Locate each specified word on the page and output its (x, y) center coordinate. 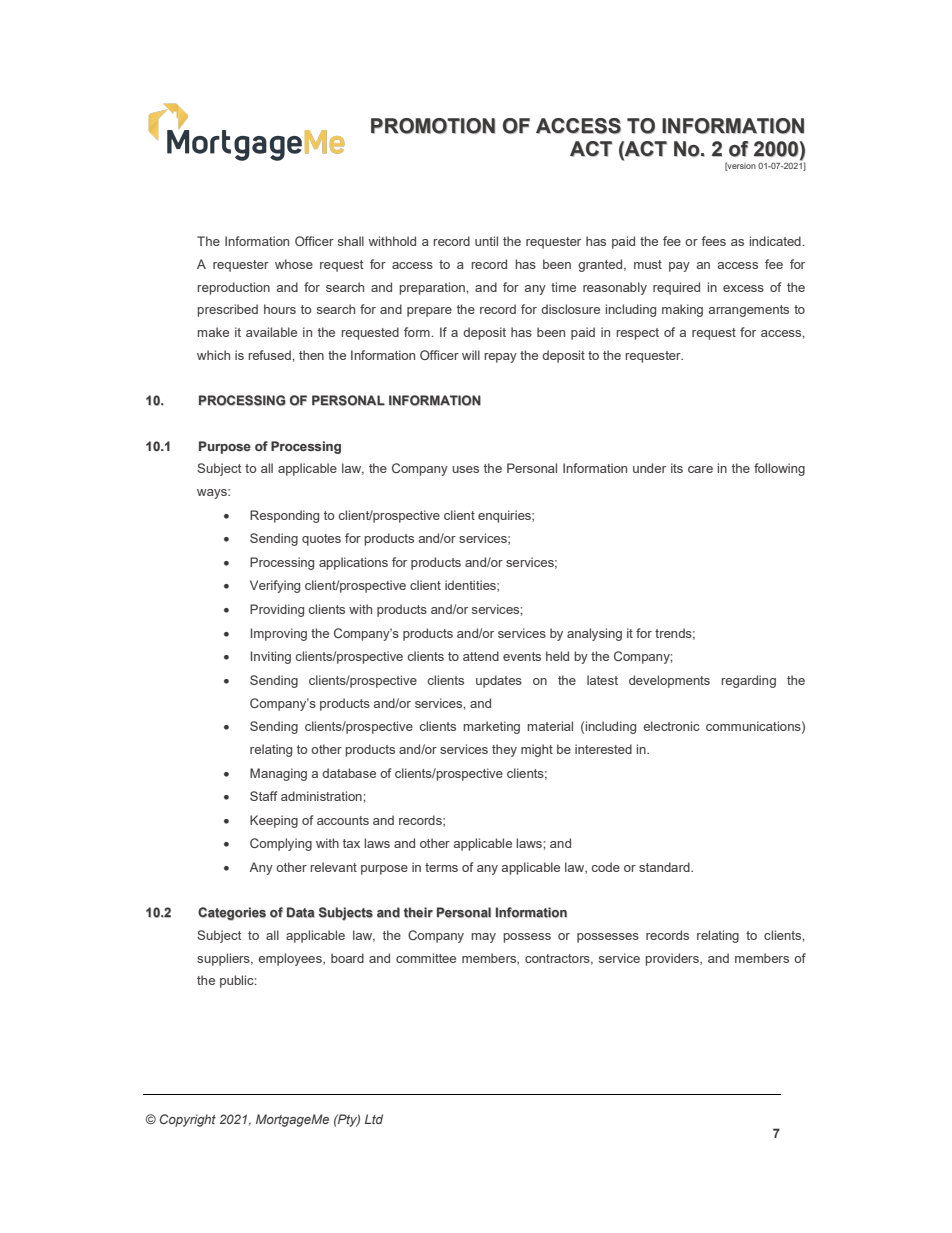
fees (713, 241)
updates (499, 681)
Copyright (188, 1120)
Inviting (271, 657)
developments (669, 681)
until (486, 241)
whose (294, 264)
